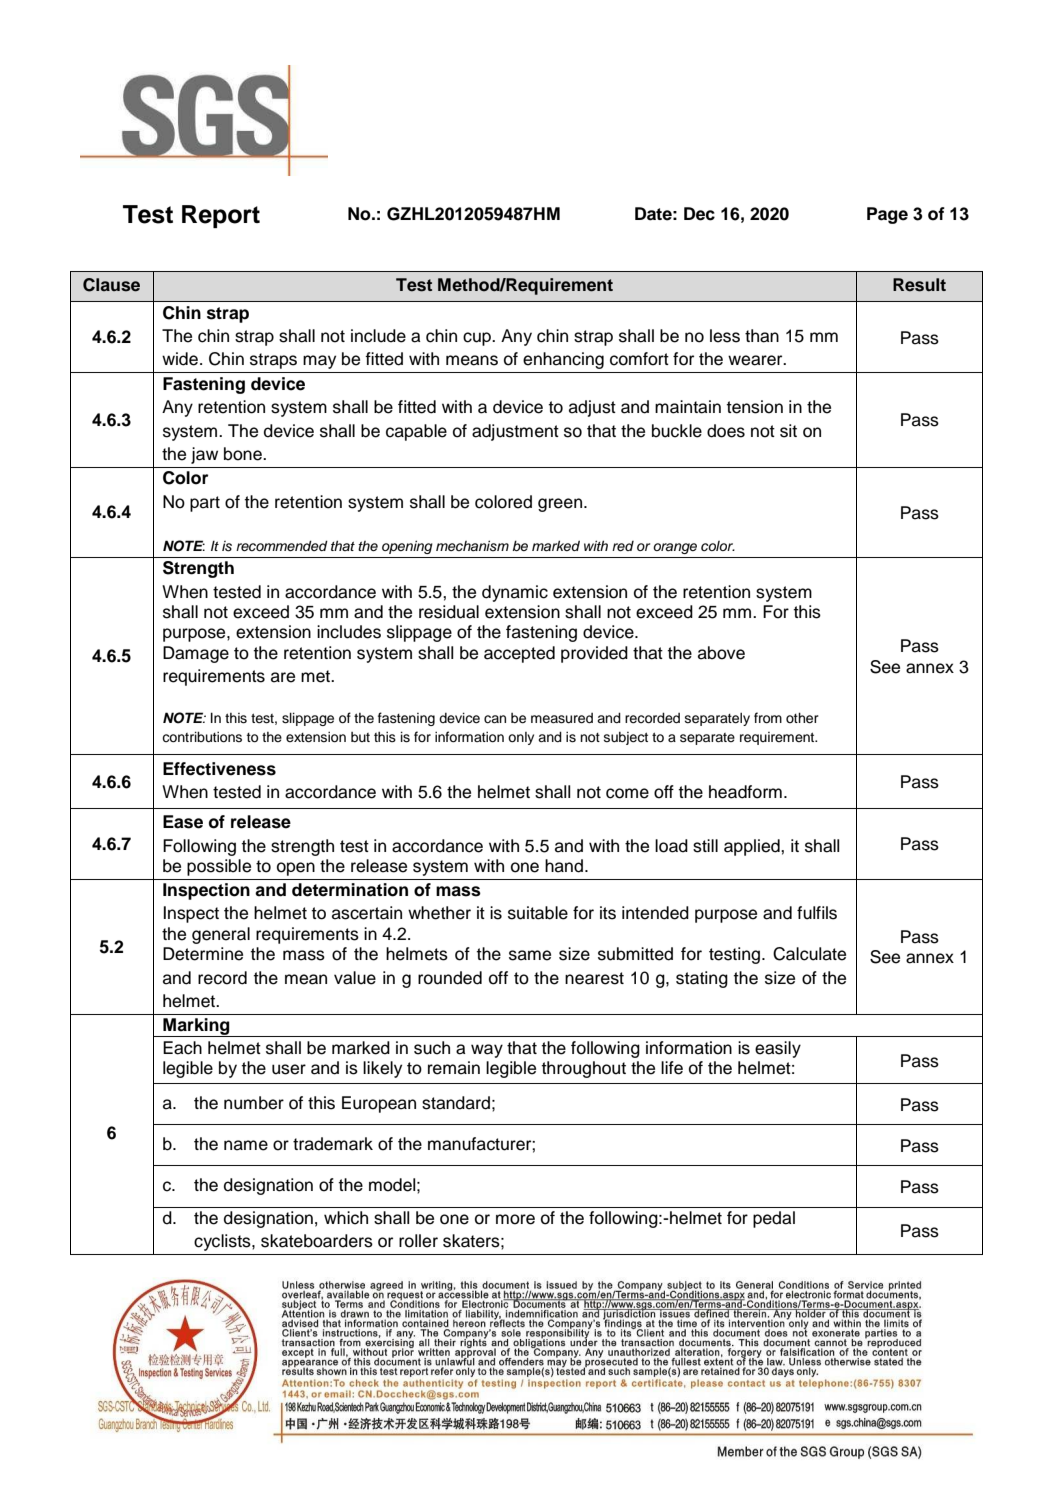 The width and height of the screenshot is (1053, 1490). Describe the element at coordinates (919, 285) in the screenshot. I see `Result` at that location.
